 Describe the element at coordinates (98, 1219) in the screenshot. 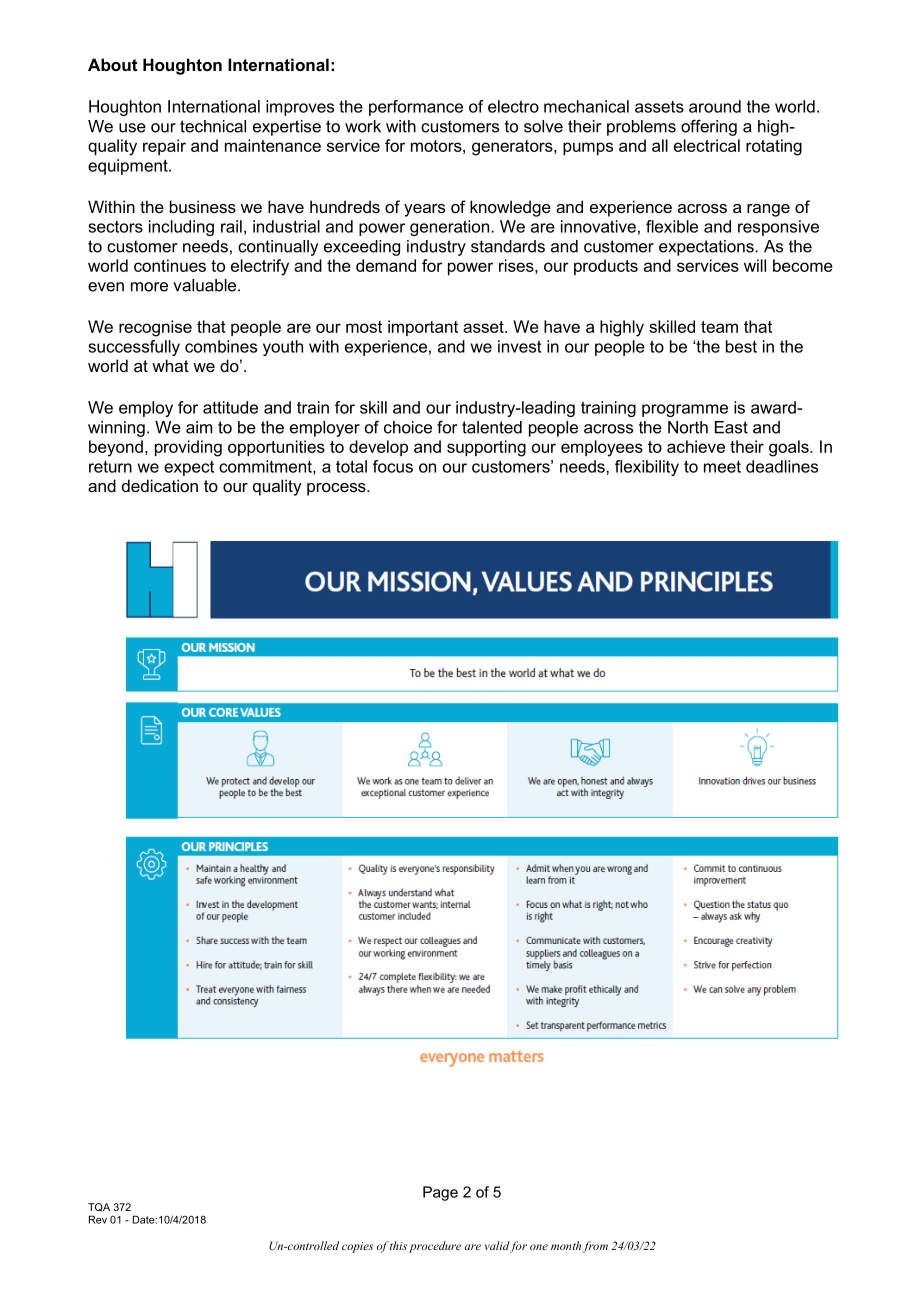

I see `Rev` at that location.
